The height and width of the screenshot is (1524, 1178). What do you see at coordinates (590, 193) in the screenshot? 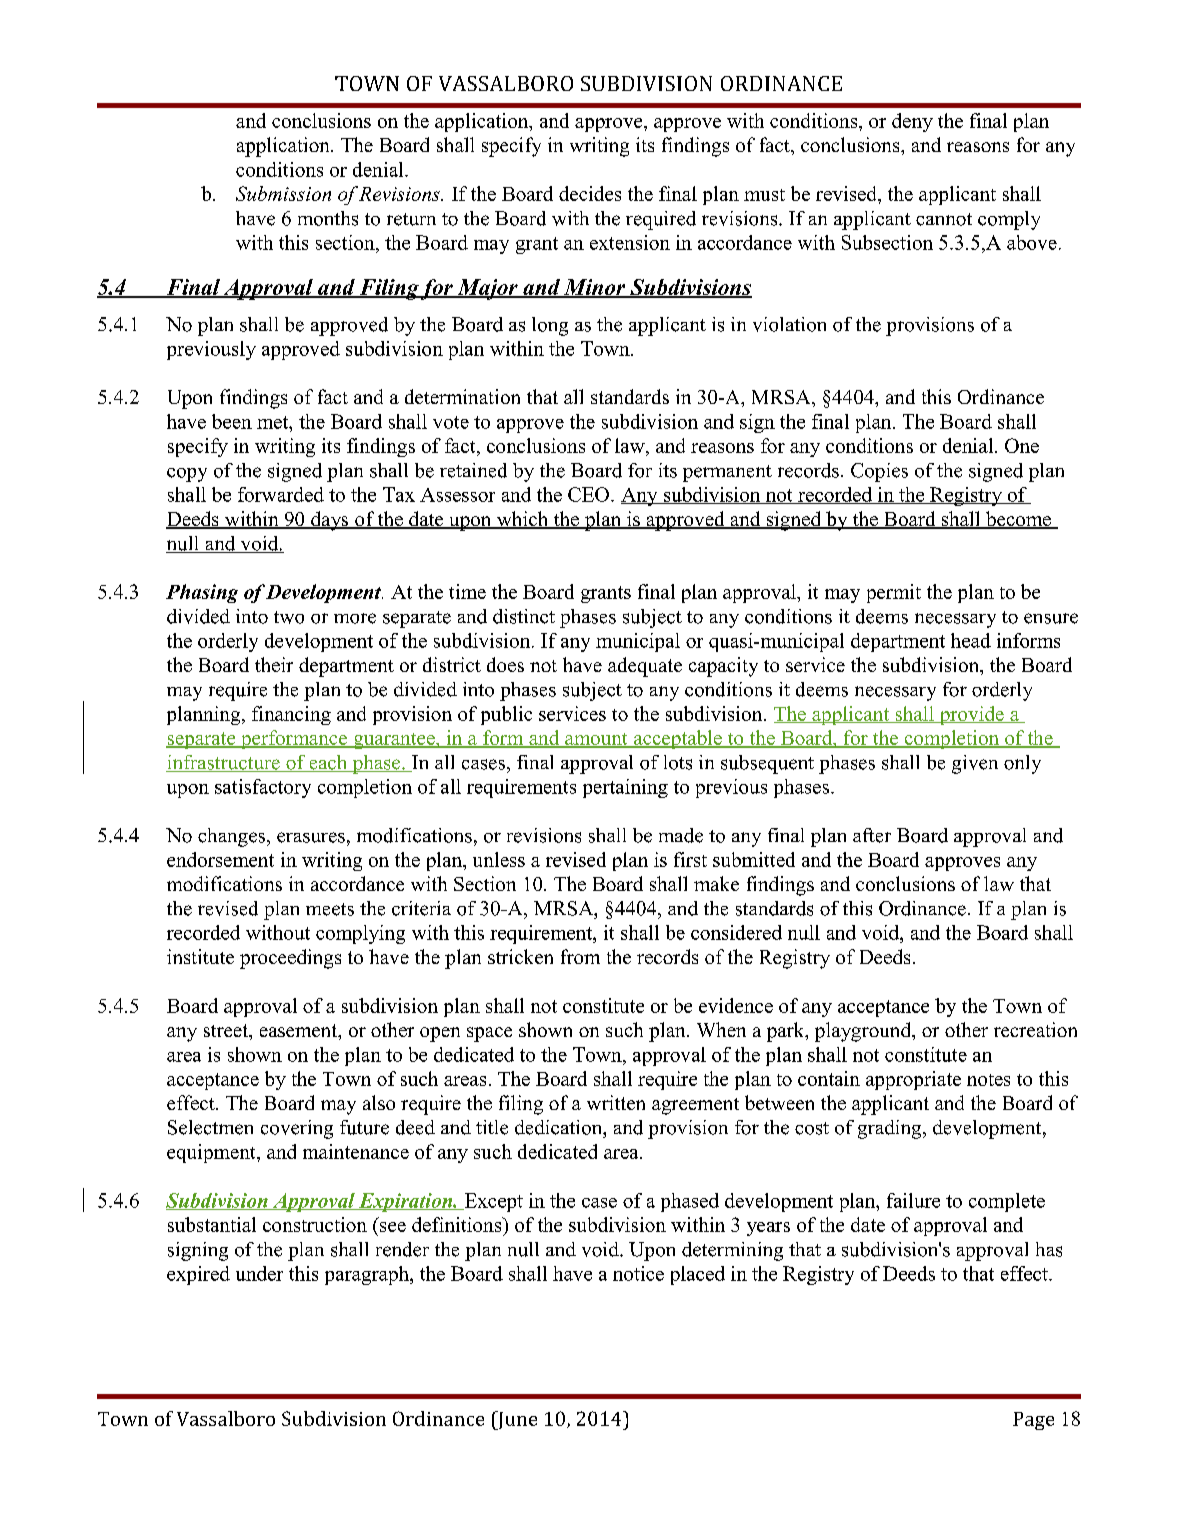
I see `decides` at bounding box center [590, 193].
